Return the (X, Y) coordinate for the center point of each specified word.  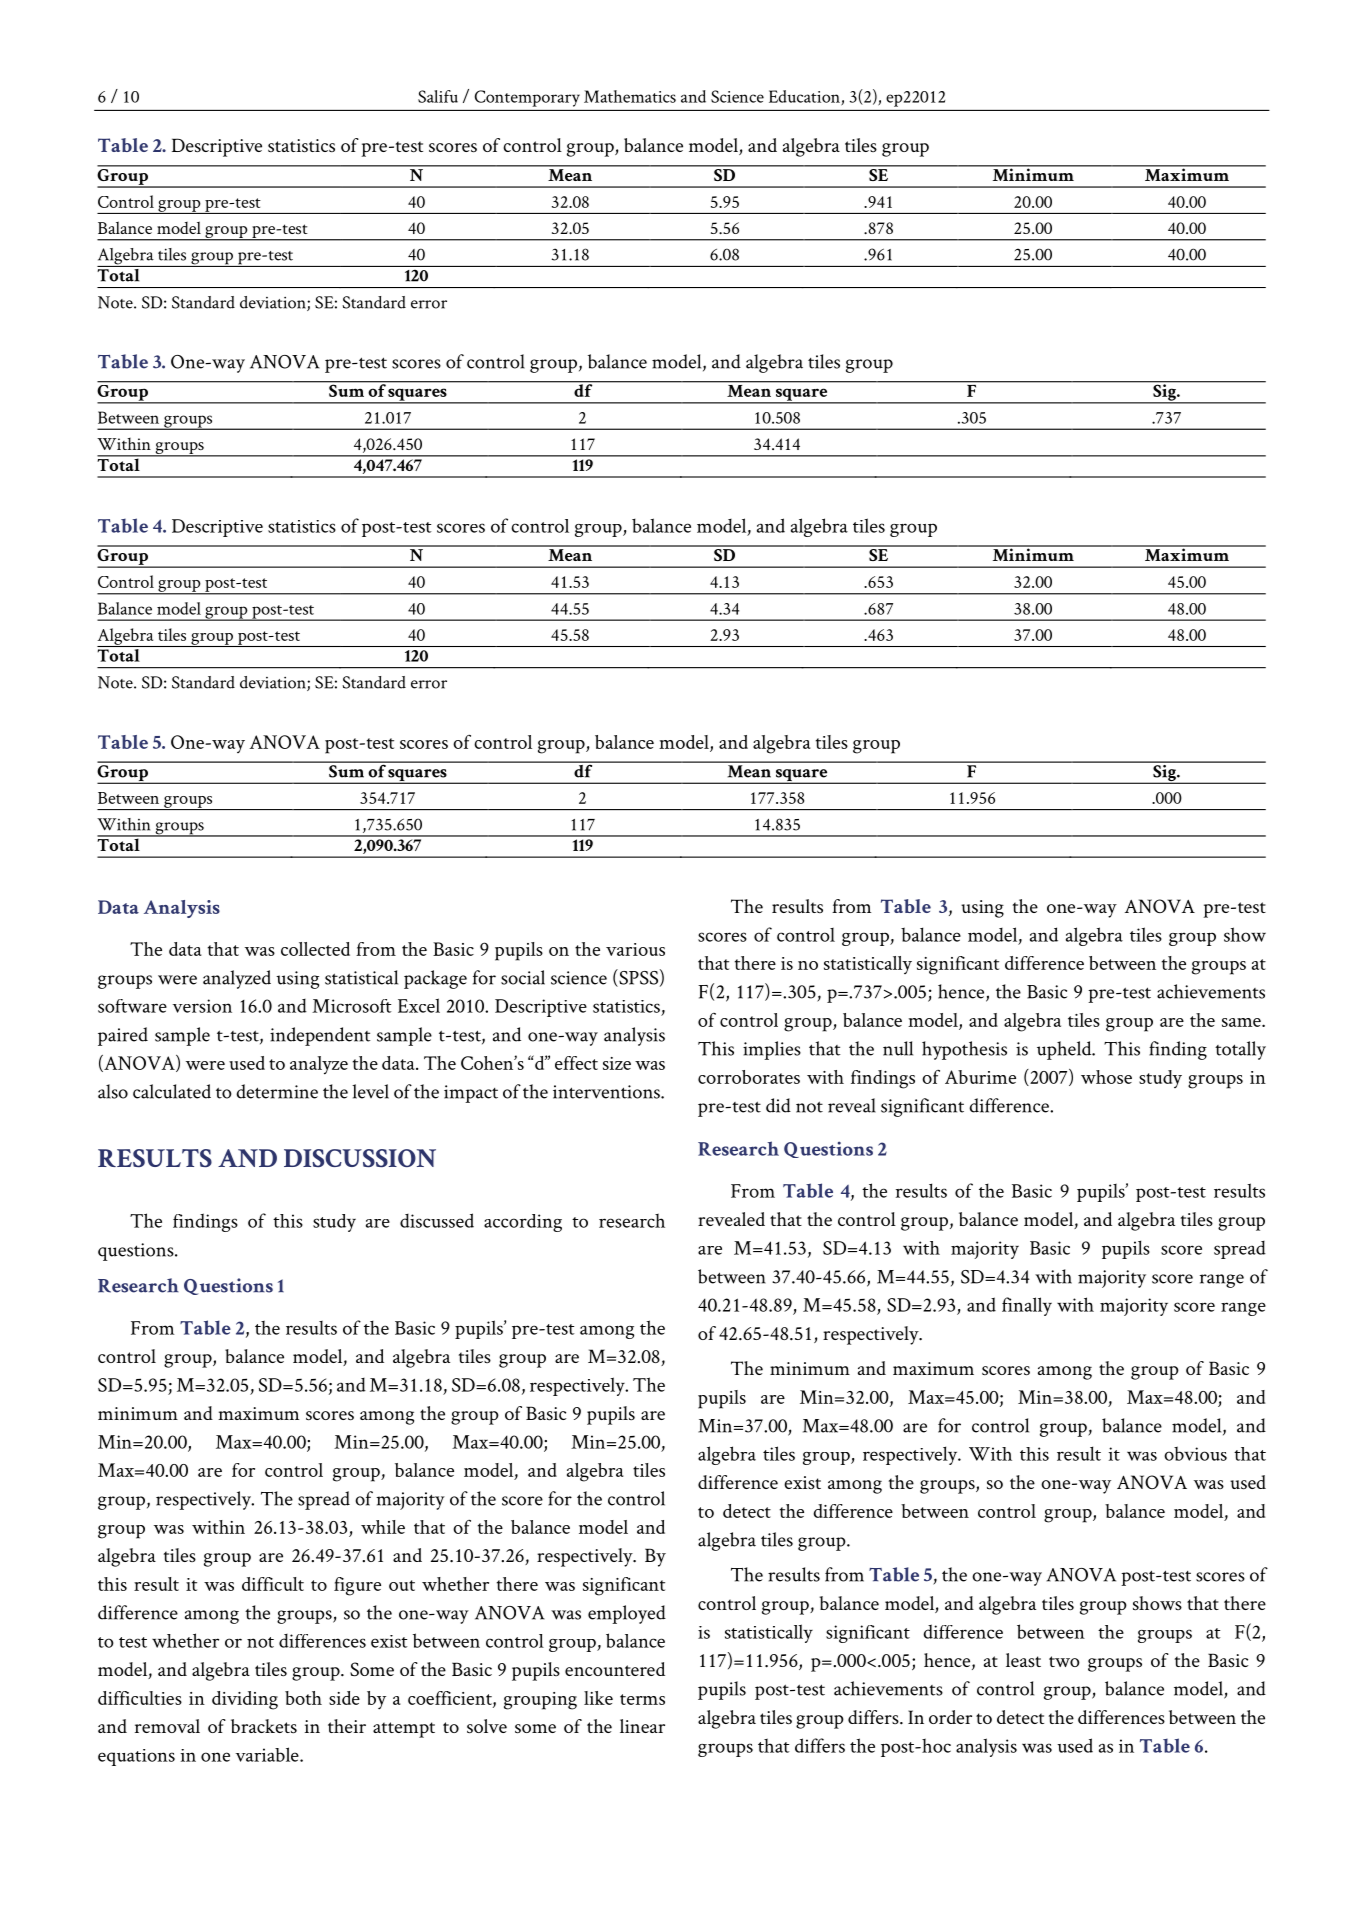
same (1242, 1022)
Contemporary (527, 98)
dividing (245, 1700)
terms (642, 1699)
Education (805, 97)
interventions (607, 1092)
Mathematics (630, 96)
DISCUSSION (360, 1158)
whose (1106, 1077)
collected (315, 949)
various (635, 949)
